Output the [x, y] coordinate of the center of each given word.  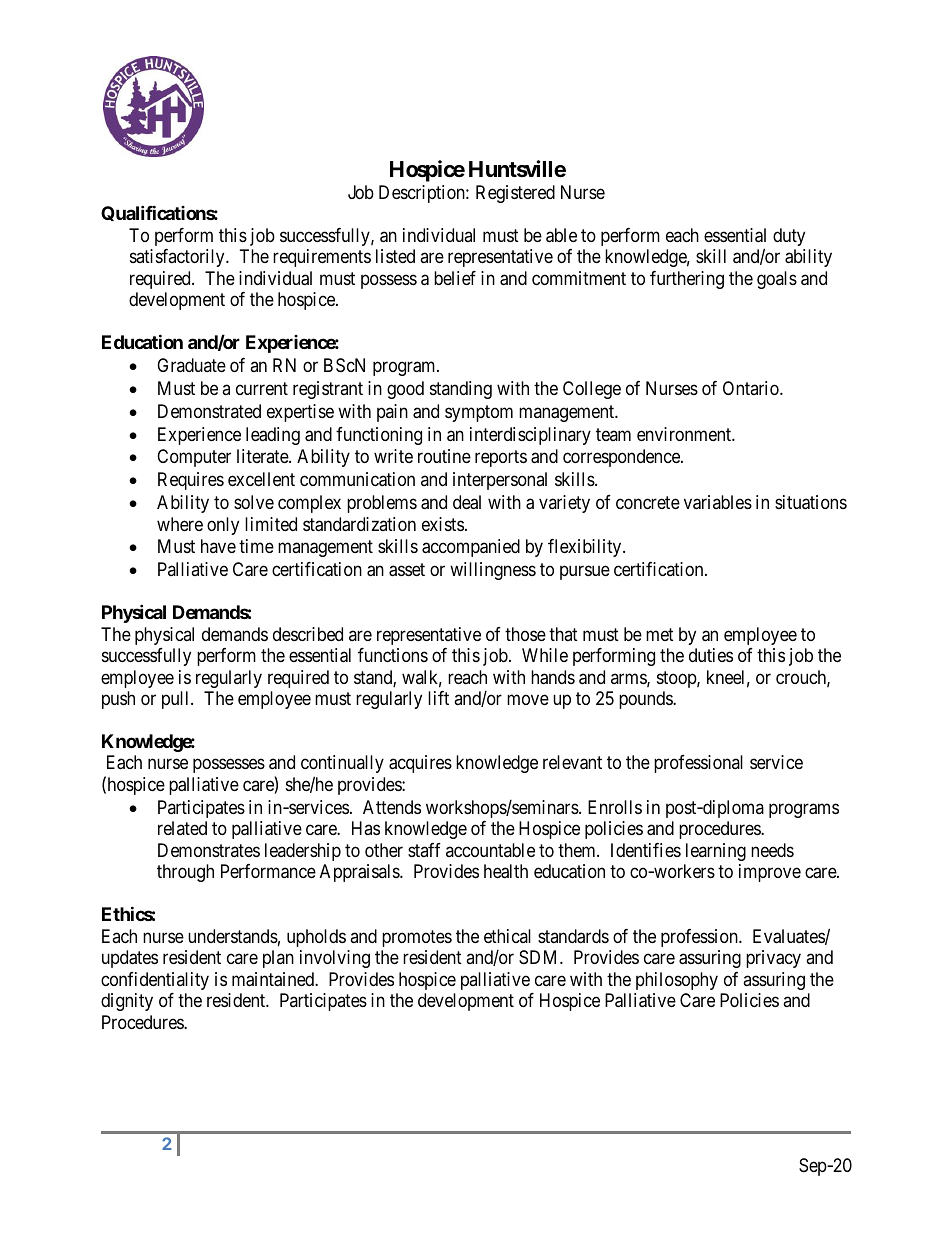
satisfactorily [178, 258]
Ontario [752, 388]
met [660, 634]
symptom [479, 413]
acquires [420, 764]
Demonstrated [209, 411]
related [182, 828]
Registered [515, 194]
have [218, 546]
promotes [417, 938]
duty [789, 237]
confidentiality [155, 981]
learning [716, 852]
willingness [493, 571]
